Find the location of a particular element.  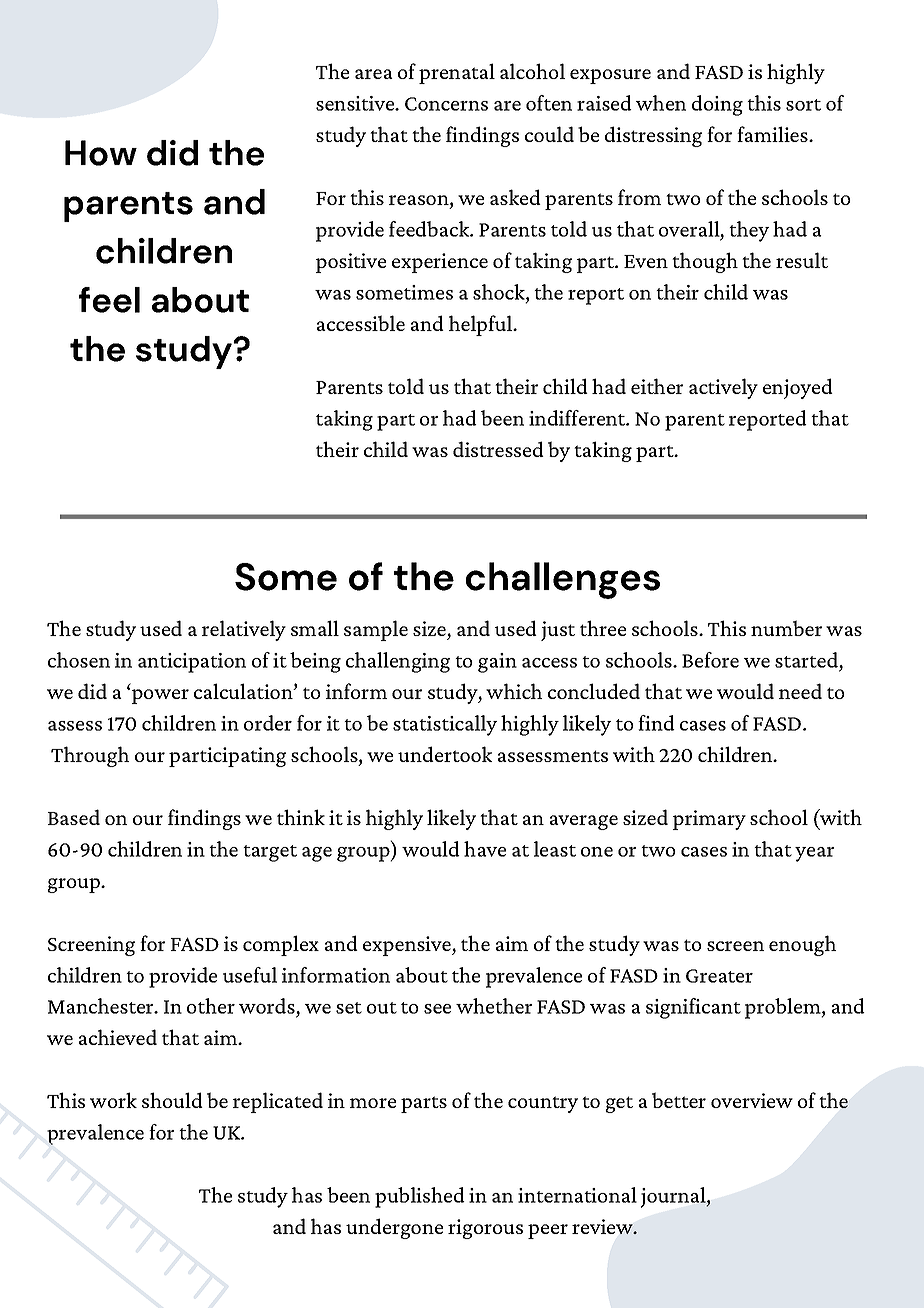

helpful is located at coordinates (481, 325).
